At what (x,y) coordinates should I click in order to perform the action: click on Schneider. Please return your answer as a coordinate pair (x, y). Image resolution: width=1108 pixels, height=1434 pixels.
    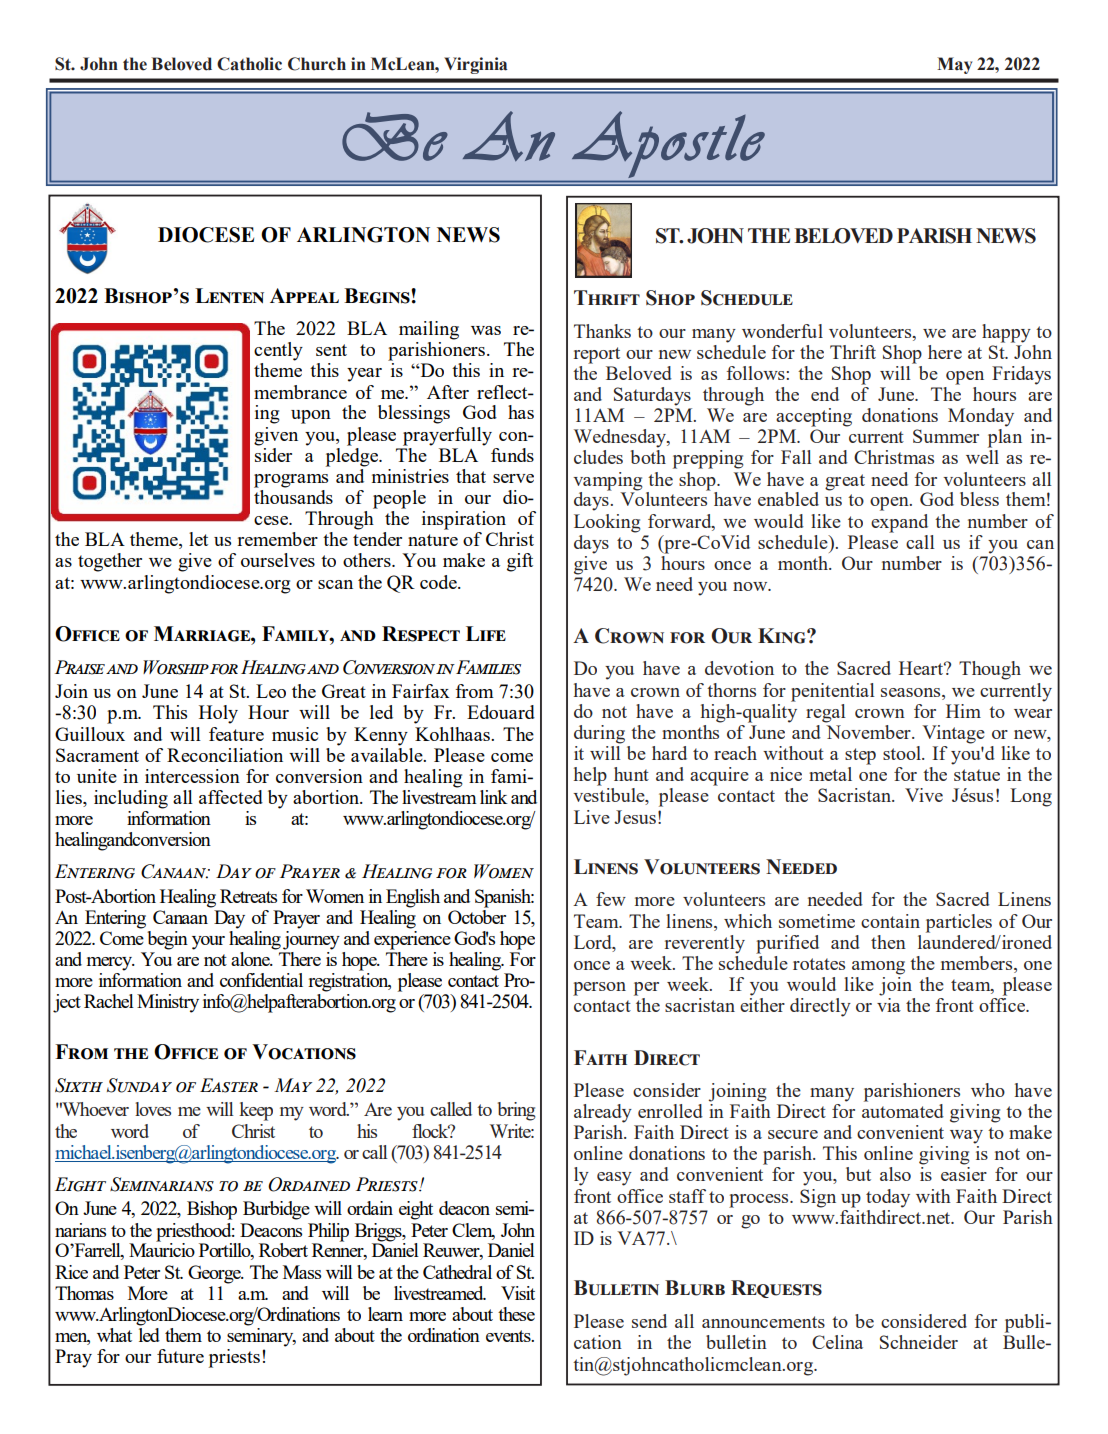
    Looking at the image, I should click on (919, 1342).
